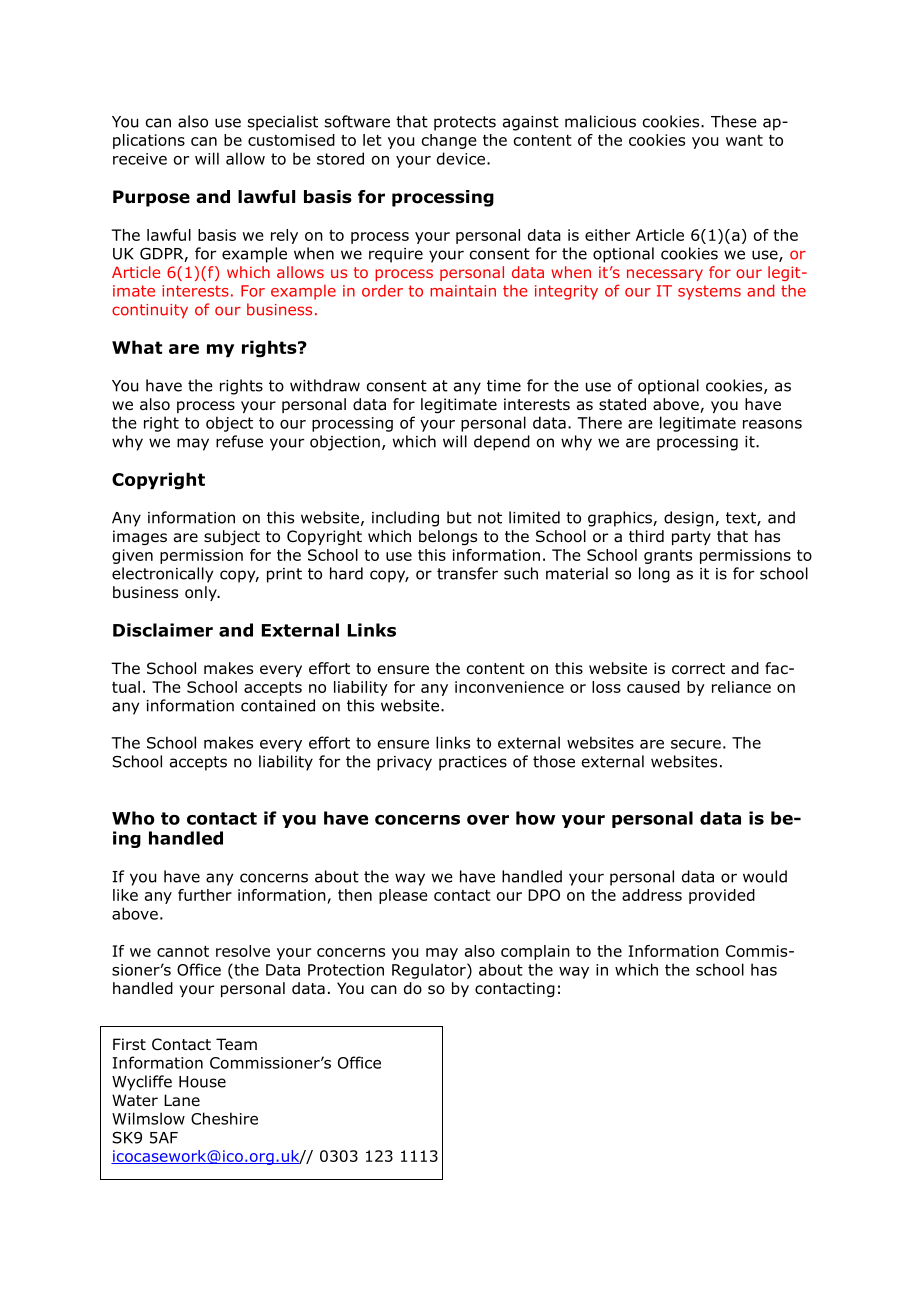 The width and height of the screenshot is (924, 1308). What do you see at coordinates (202, 1082) in the screenshot?
I see `House` at bounding box center [202, 1082].
